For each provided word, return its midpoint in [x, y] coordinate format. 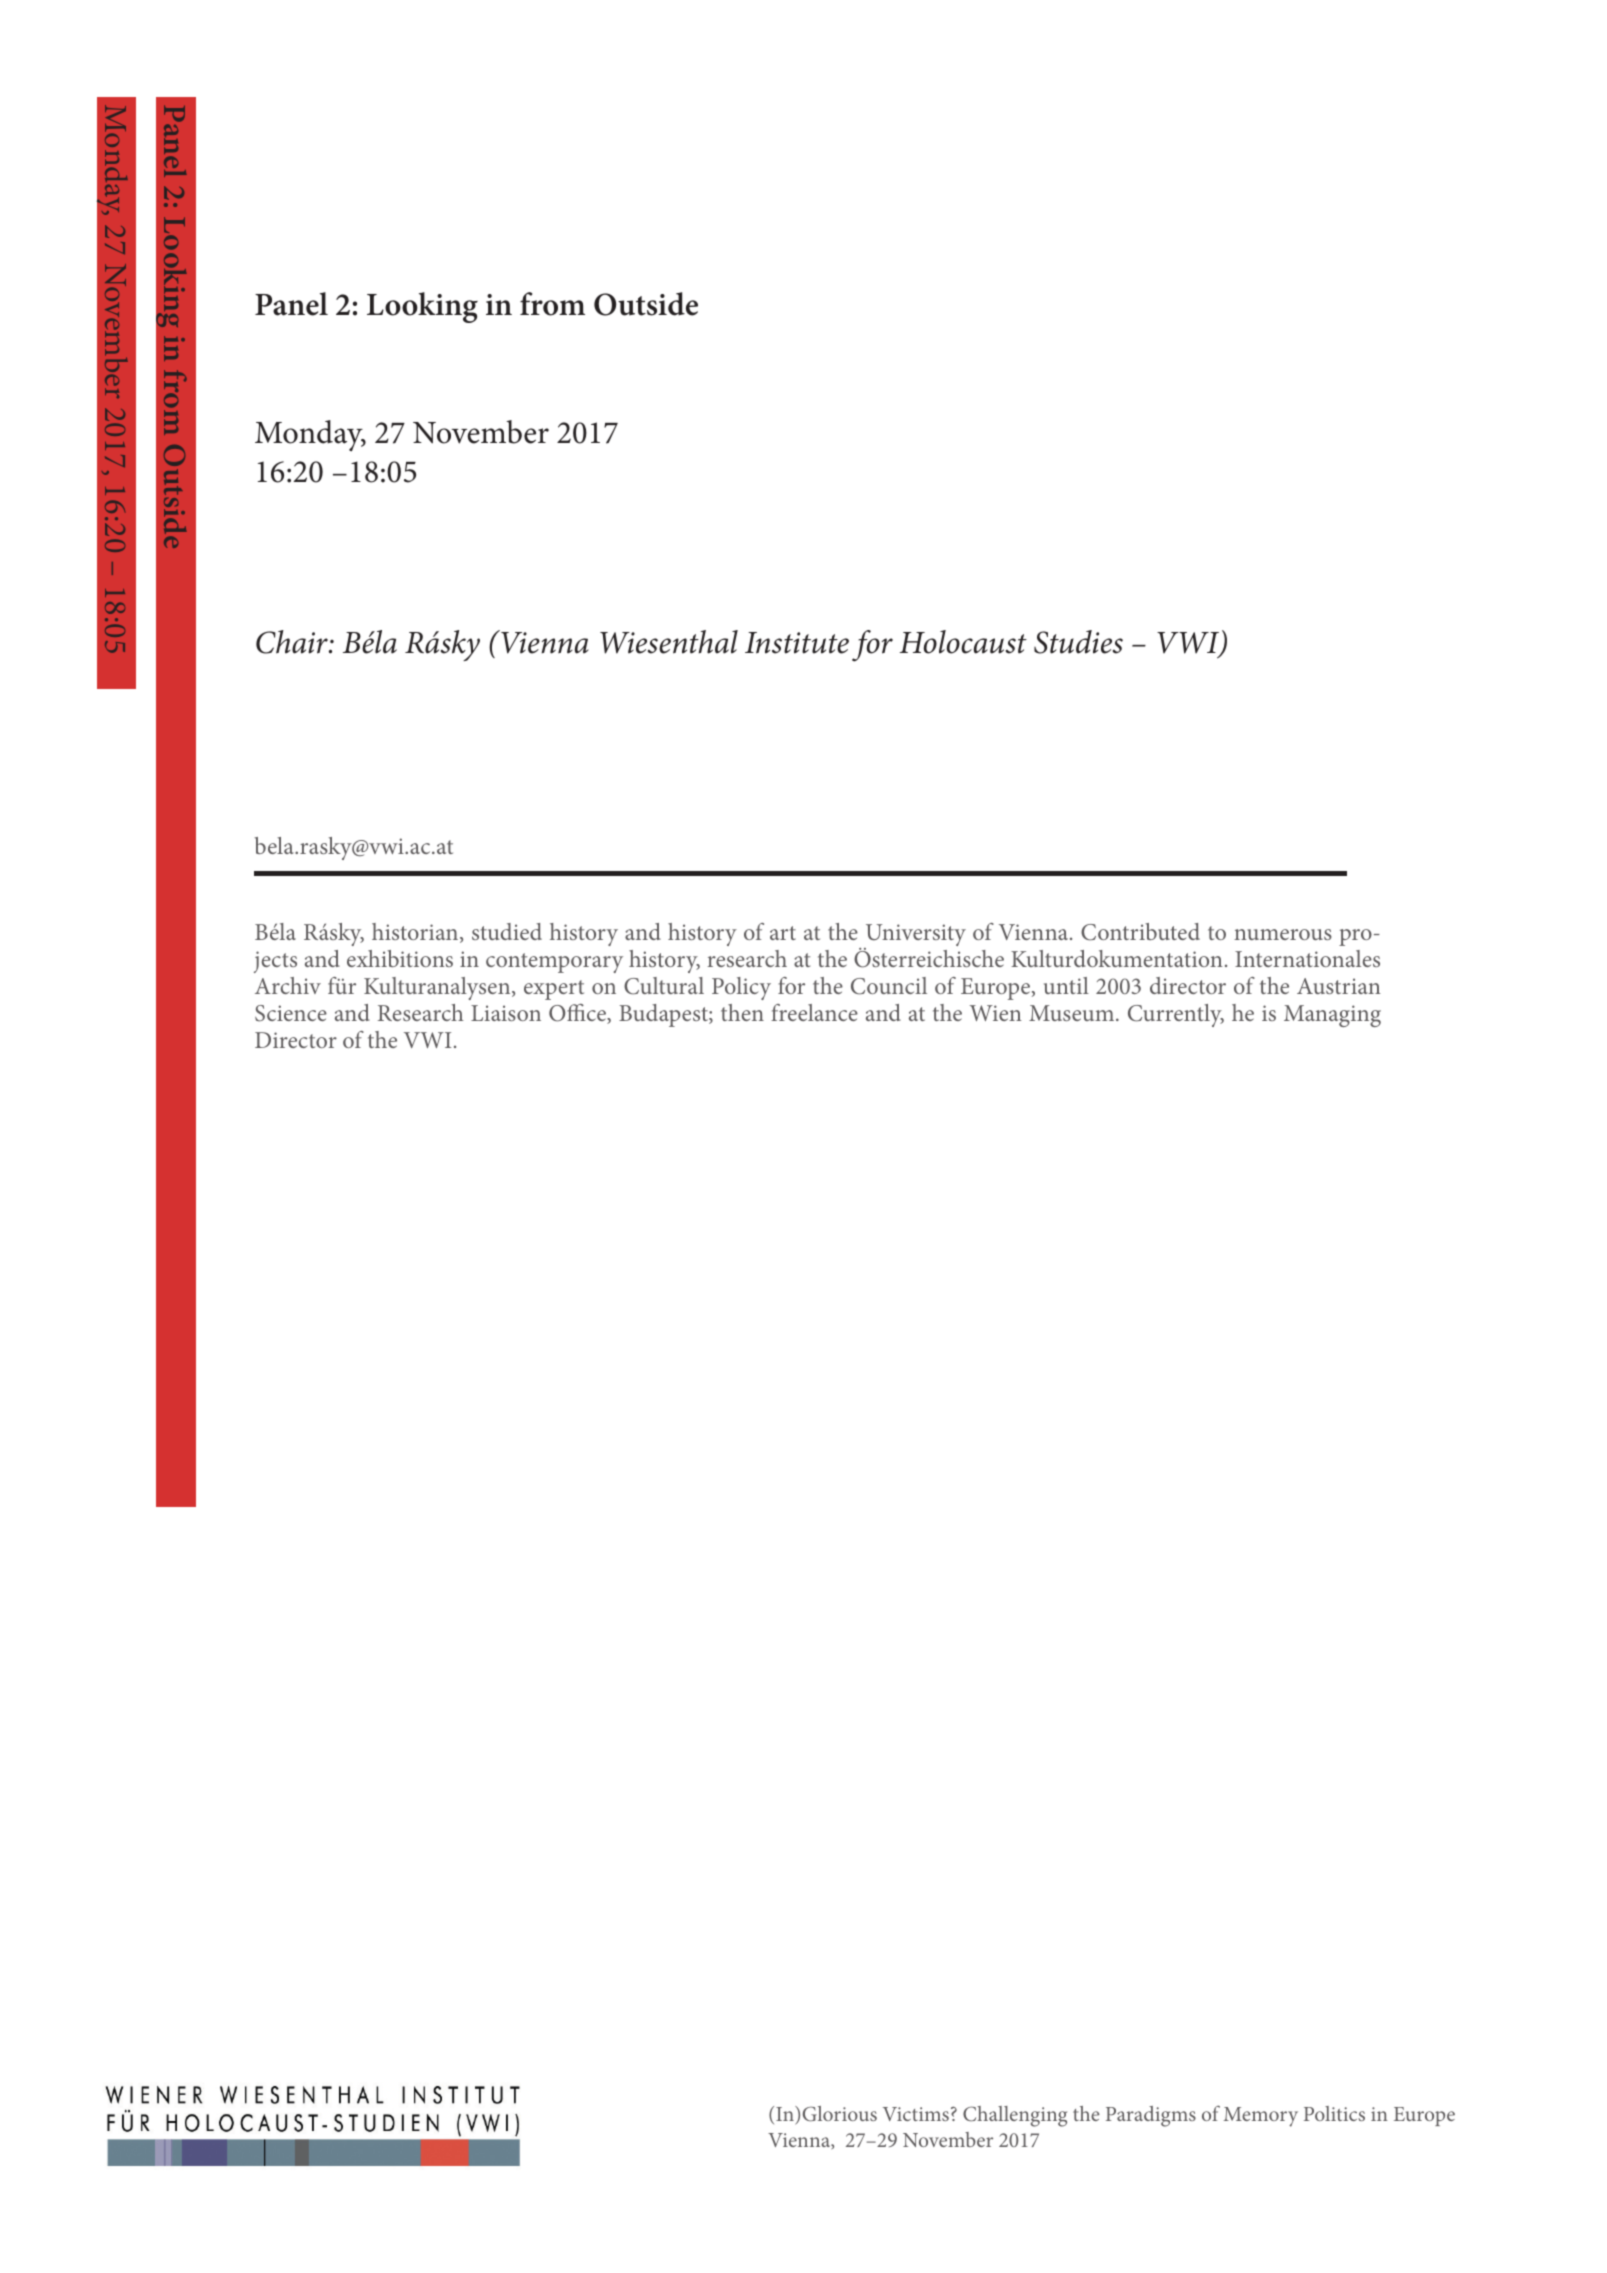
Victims [916, 2114]
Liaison [506, 1013]
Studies [1078, 642]
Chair [293, 642]
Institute [797, 643]
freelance [814, 1012]
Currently [1176, 1015]
